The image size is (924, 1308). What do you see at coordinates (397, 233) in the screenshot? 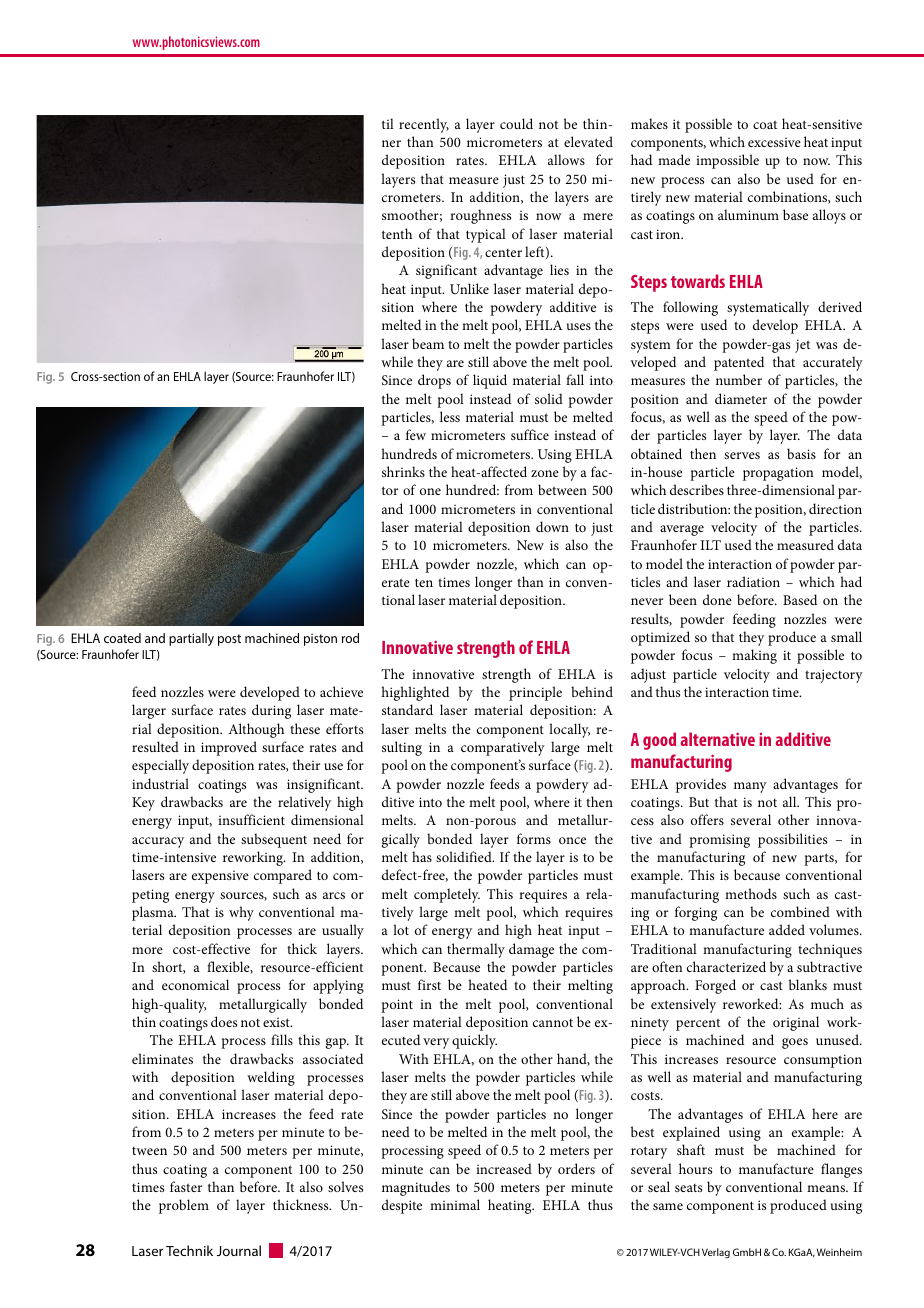
I see `tenth` at bounding box center [397, 233].
